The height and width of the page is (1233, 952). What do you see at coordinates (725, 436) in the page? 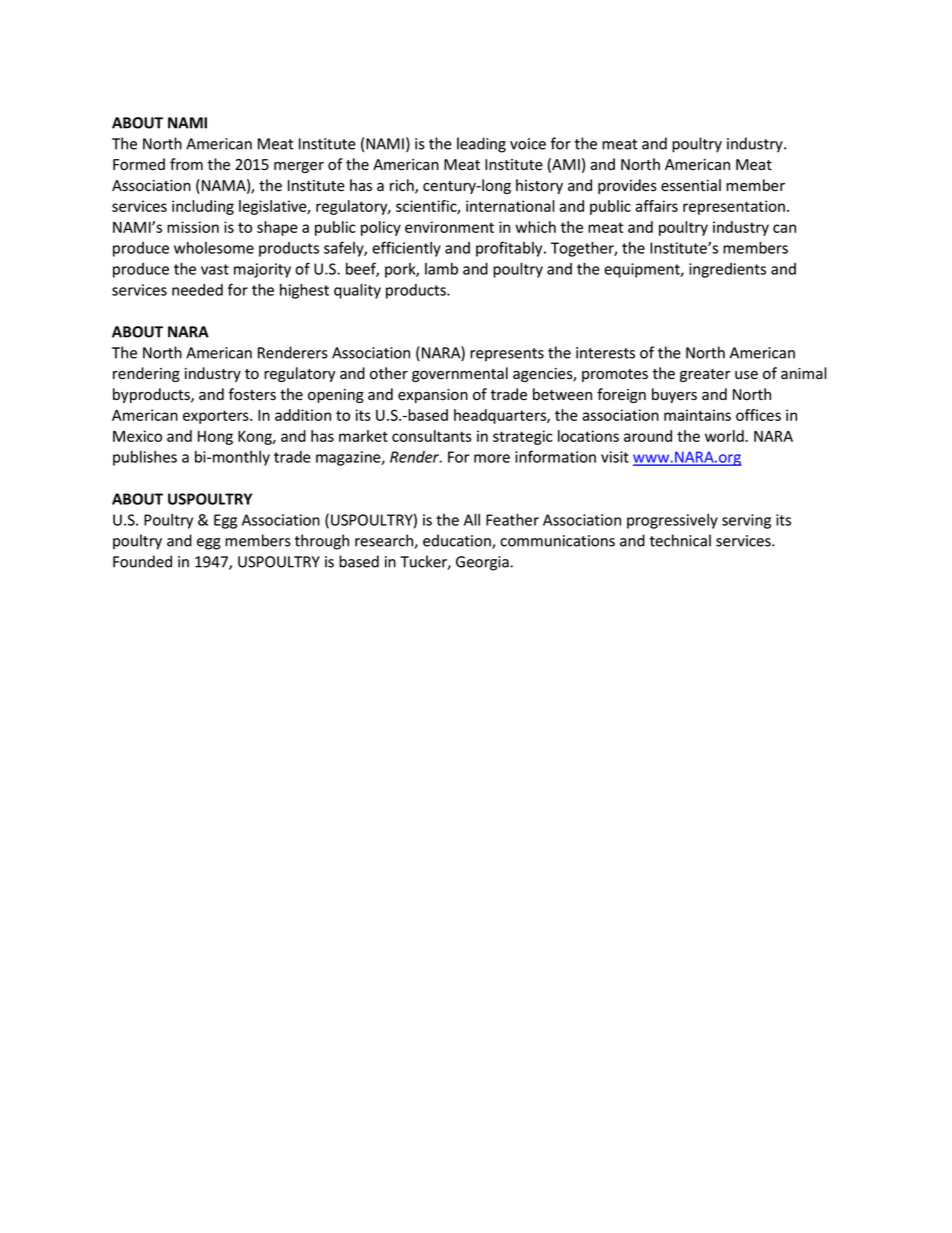
I see `world` at bounding box center [725, 436].
